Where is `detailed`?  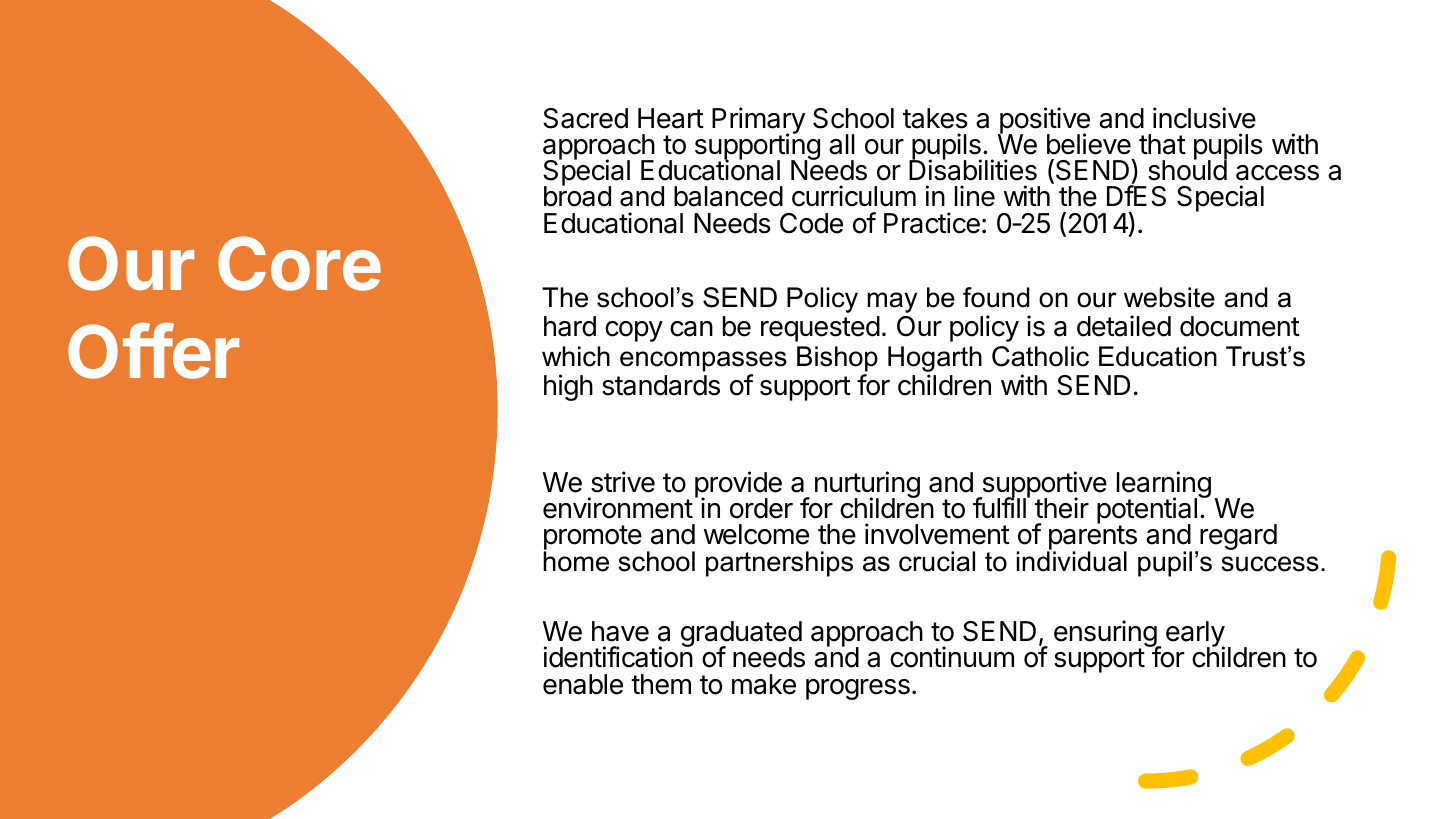
detailed is located at coordinates (1124, 326).
